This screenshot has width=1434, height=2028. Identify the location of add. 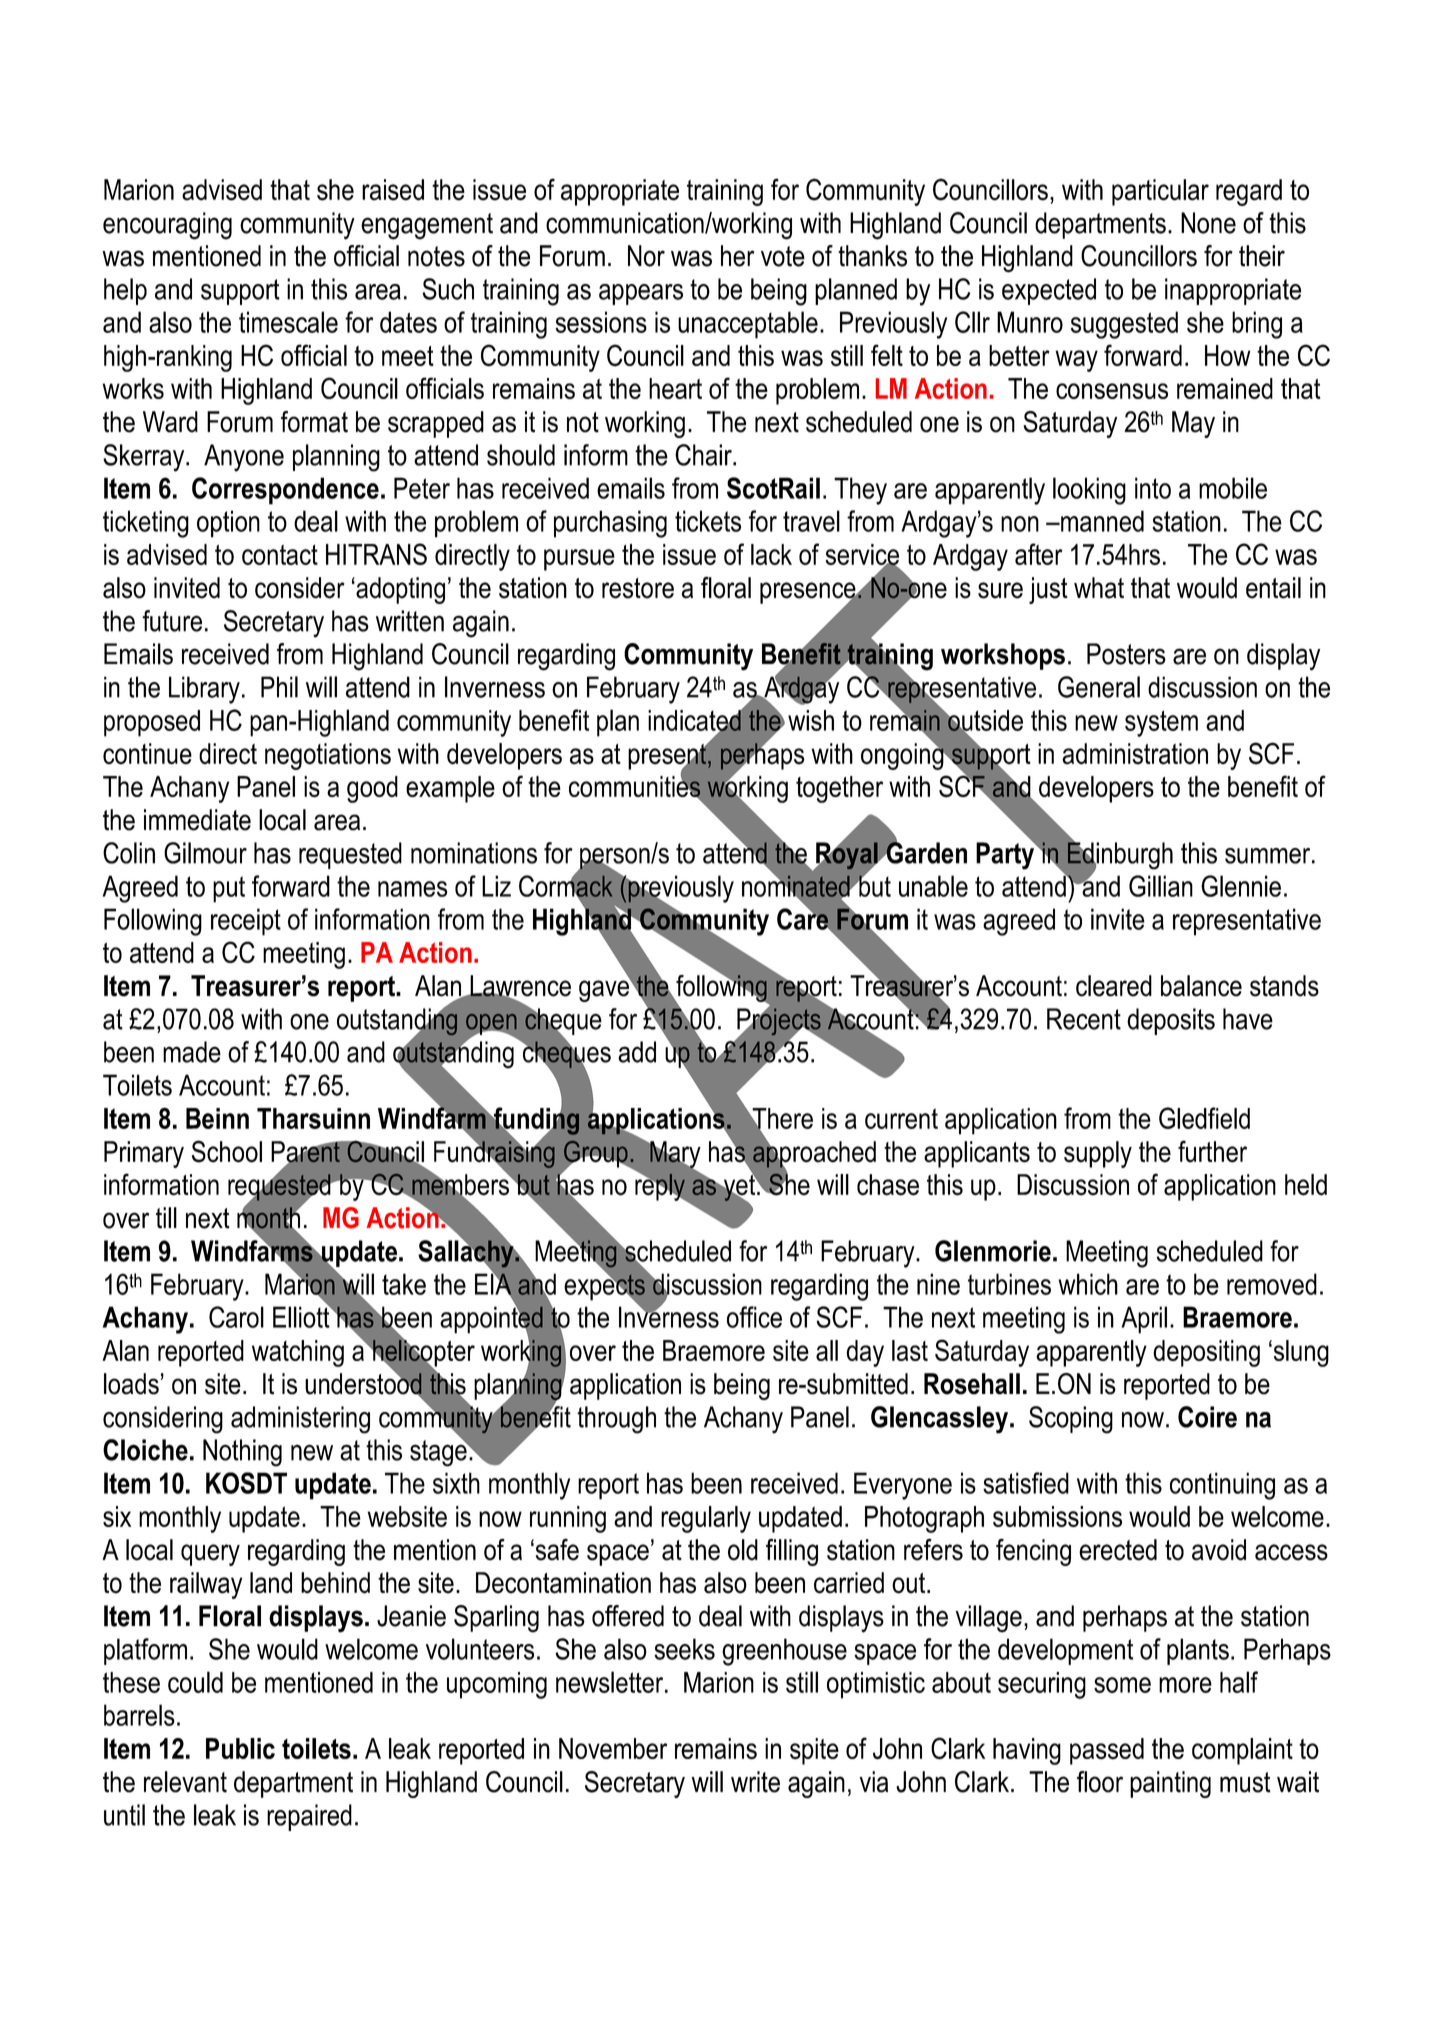
(637, 1052).
